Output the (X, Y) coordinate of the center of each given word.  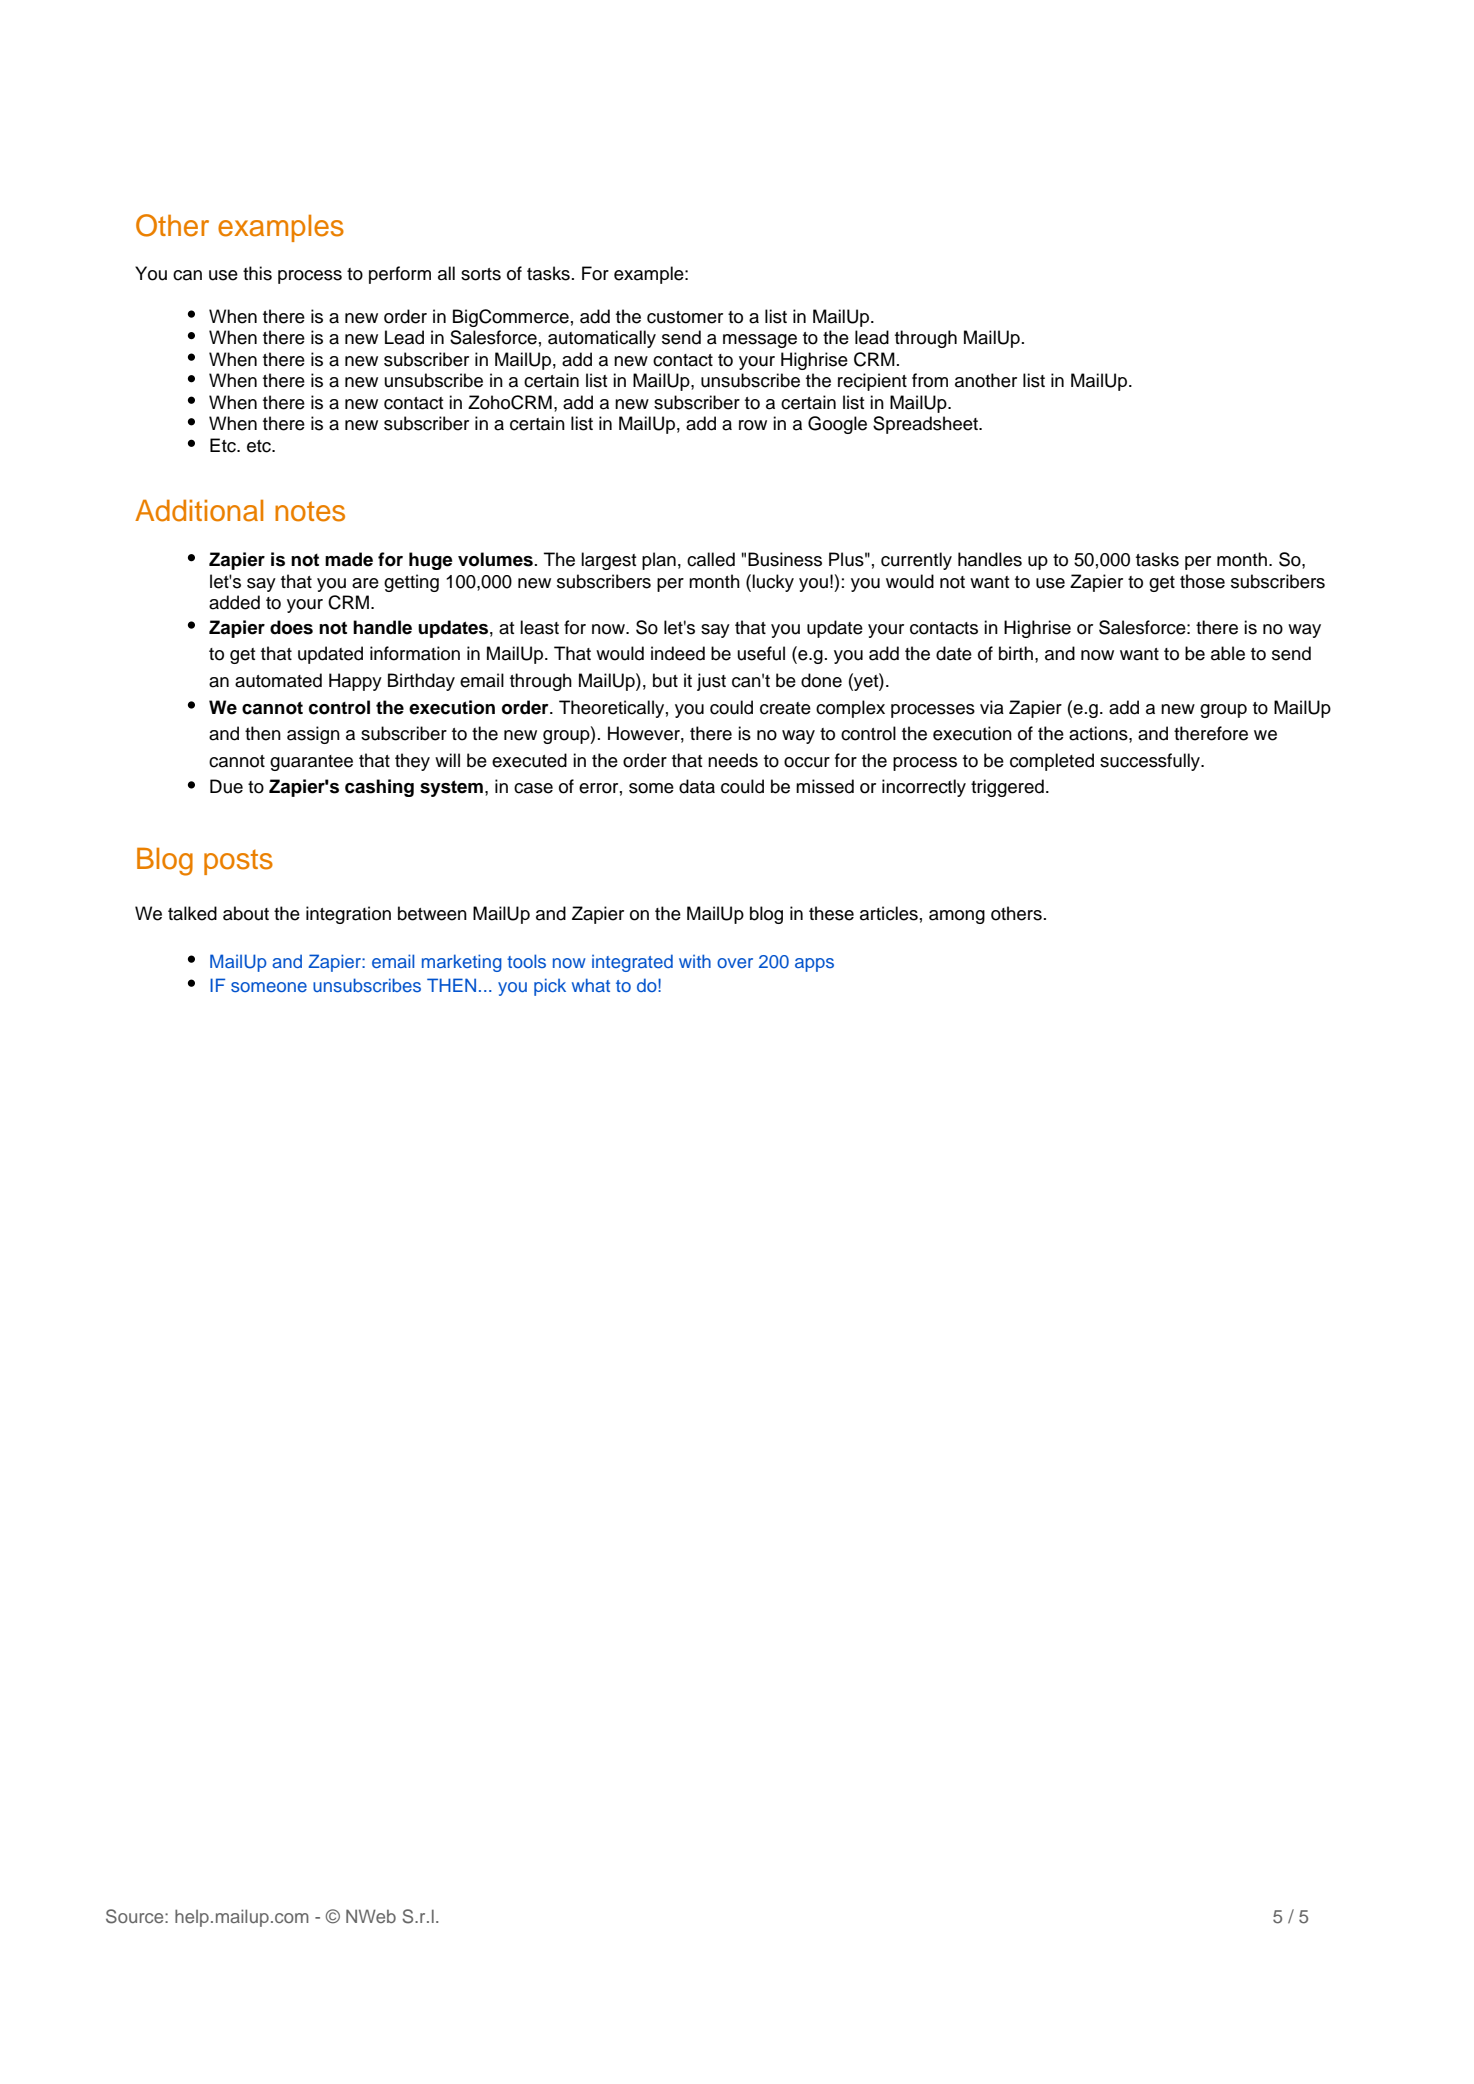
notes (310, 511)
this (257, 273)
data (697, 786)
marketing (462, 963)
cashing (379, 788)
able (1228, 653)
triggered (1007, 788)
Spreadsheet (926, 425)
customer (685, 317)
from (930, 380)
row (753, 425)
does (291, 627)
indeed (678, 653)
